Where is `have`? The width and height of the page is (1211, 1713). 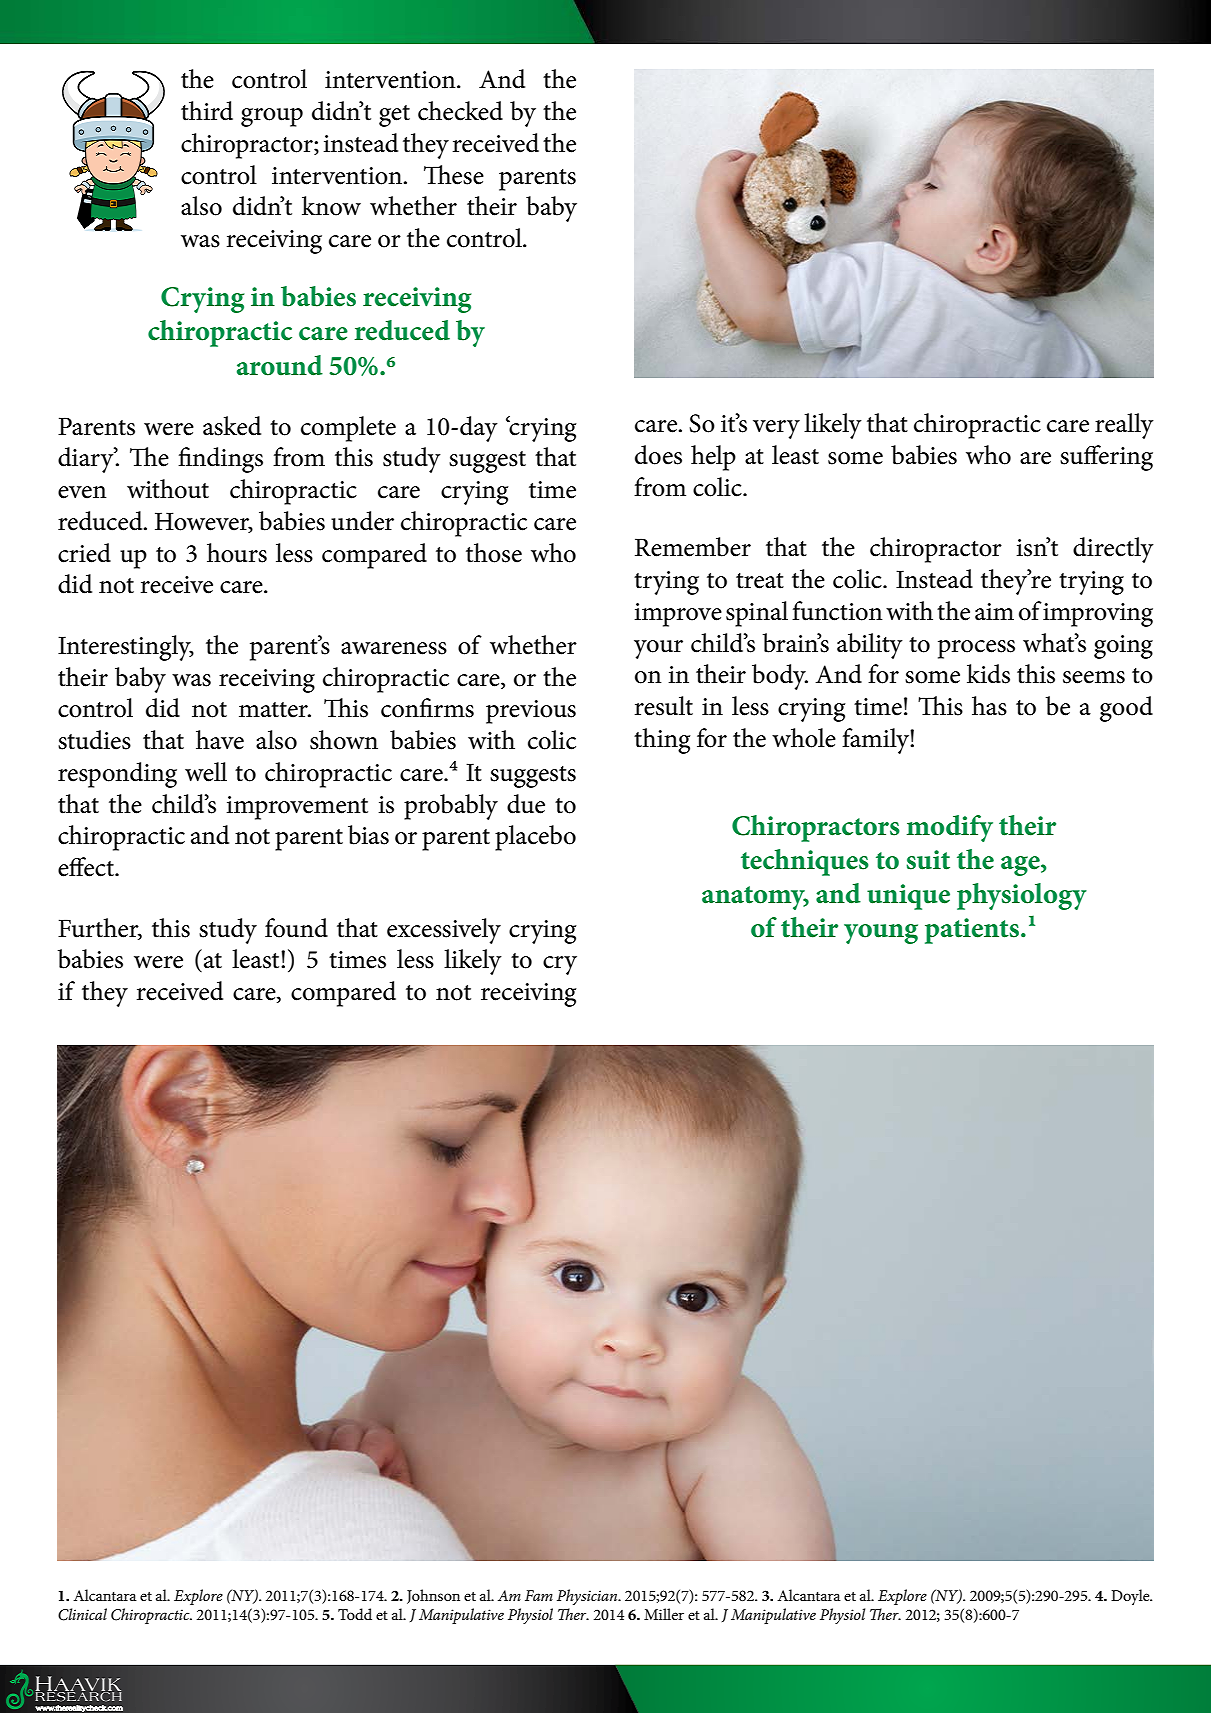 have is located at coordinates (220, 740).
